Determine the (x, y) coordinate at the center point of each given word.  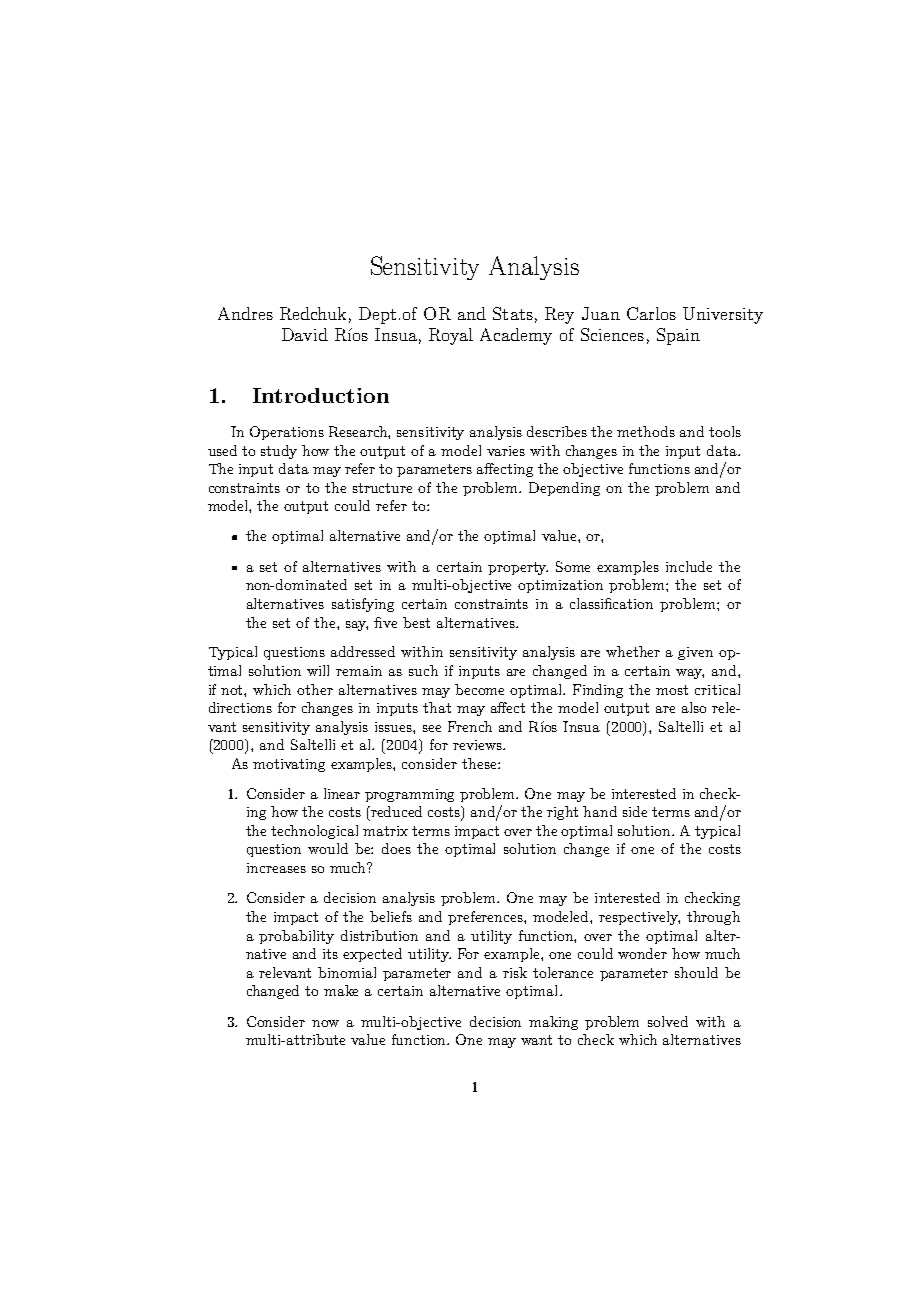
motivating (289, 765)
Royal (451, 336)
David (305, 334)
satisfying (363, 605)
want (536, 1040)
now (325, 1023)
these (480, 763)
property (518, 568)
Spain (678, 336)
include (689, 566)
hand (600, 811)
